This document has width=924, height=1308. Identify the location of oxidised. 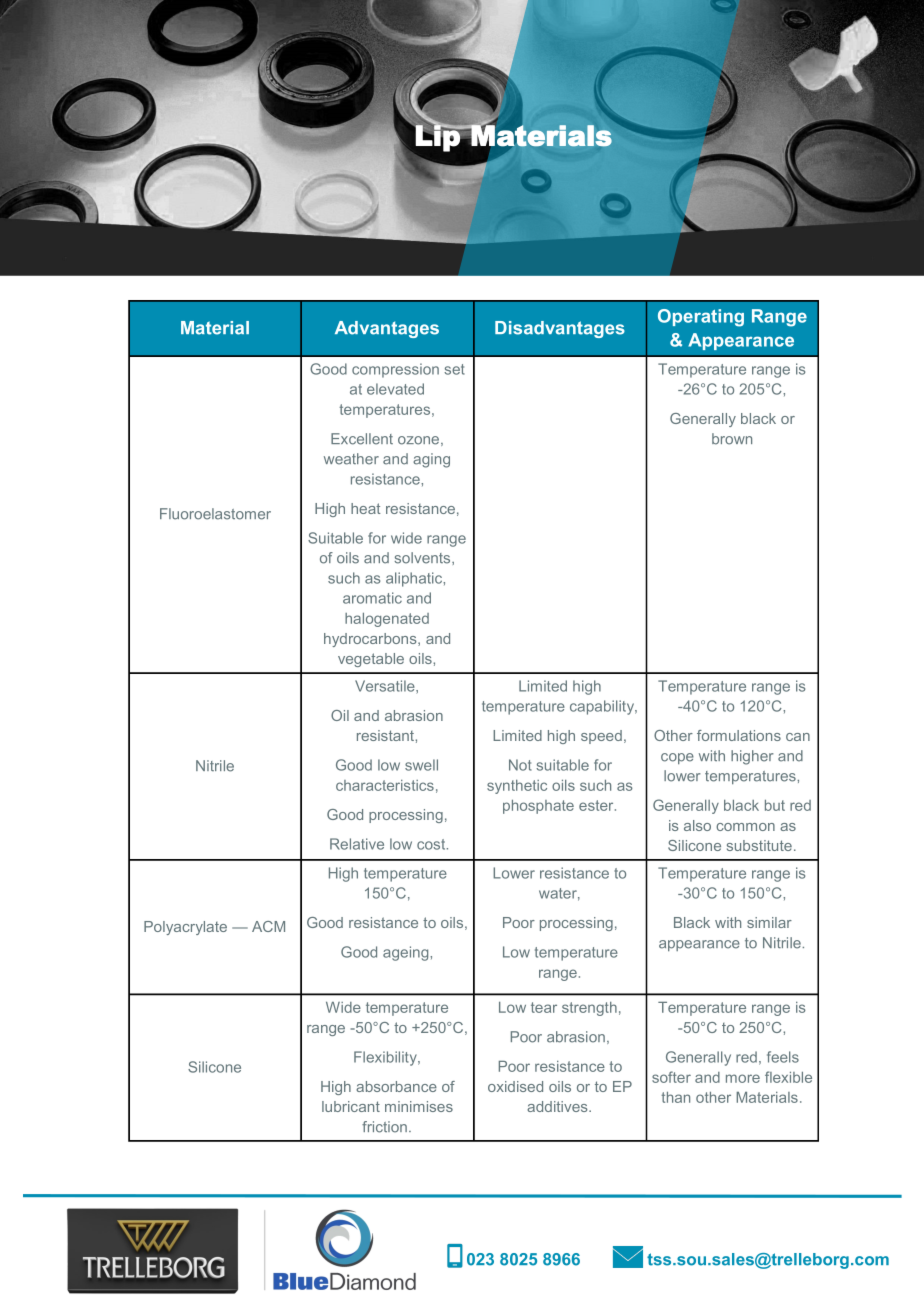
(515, 1086).
